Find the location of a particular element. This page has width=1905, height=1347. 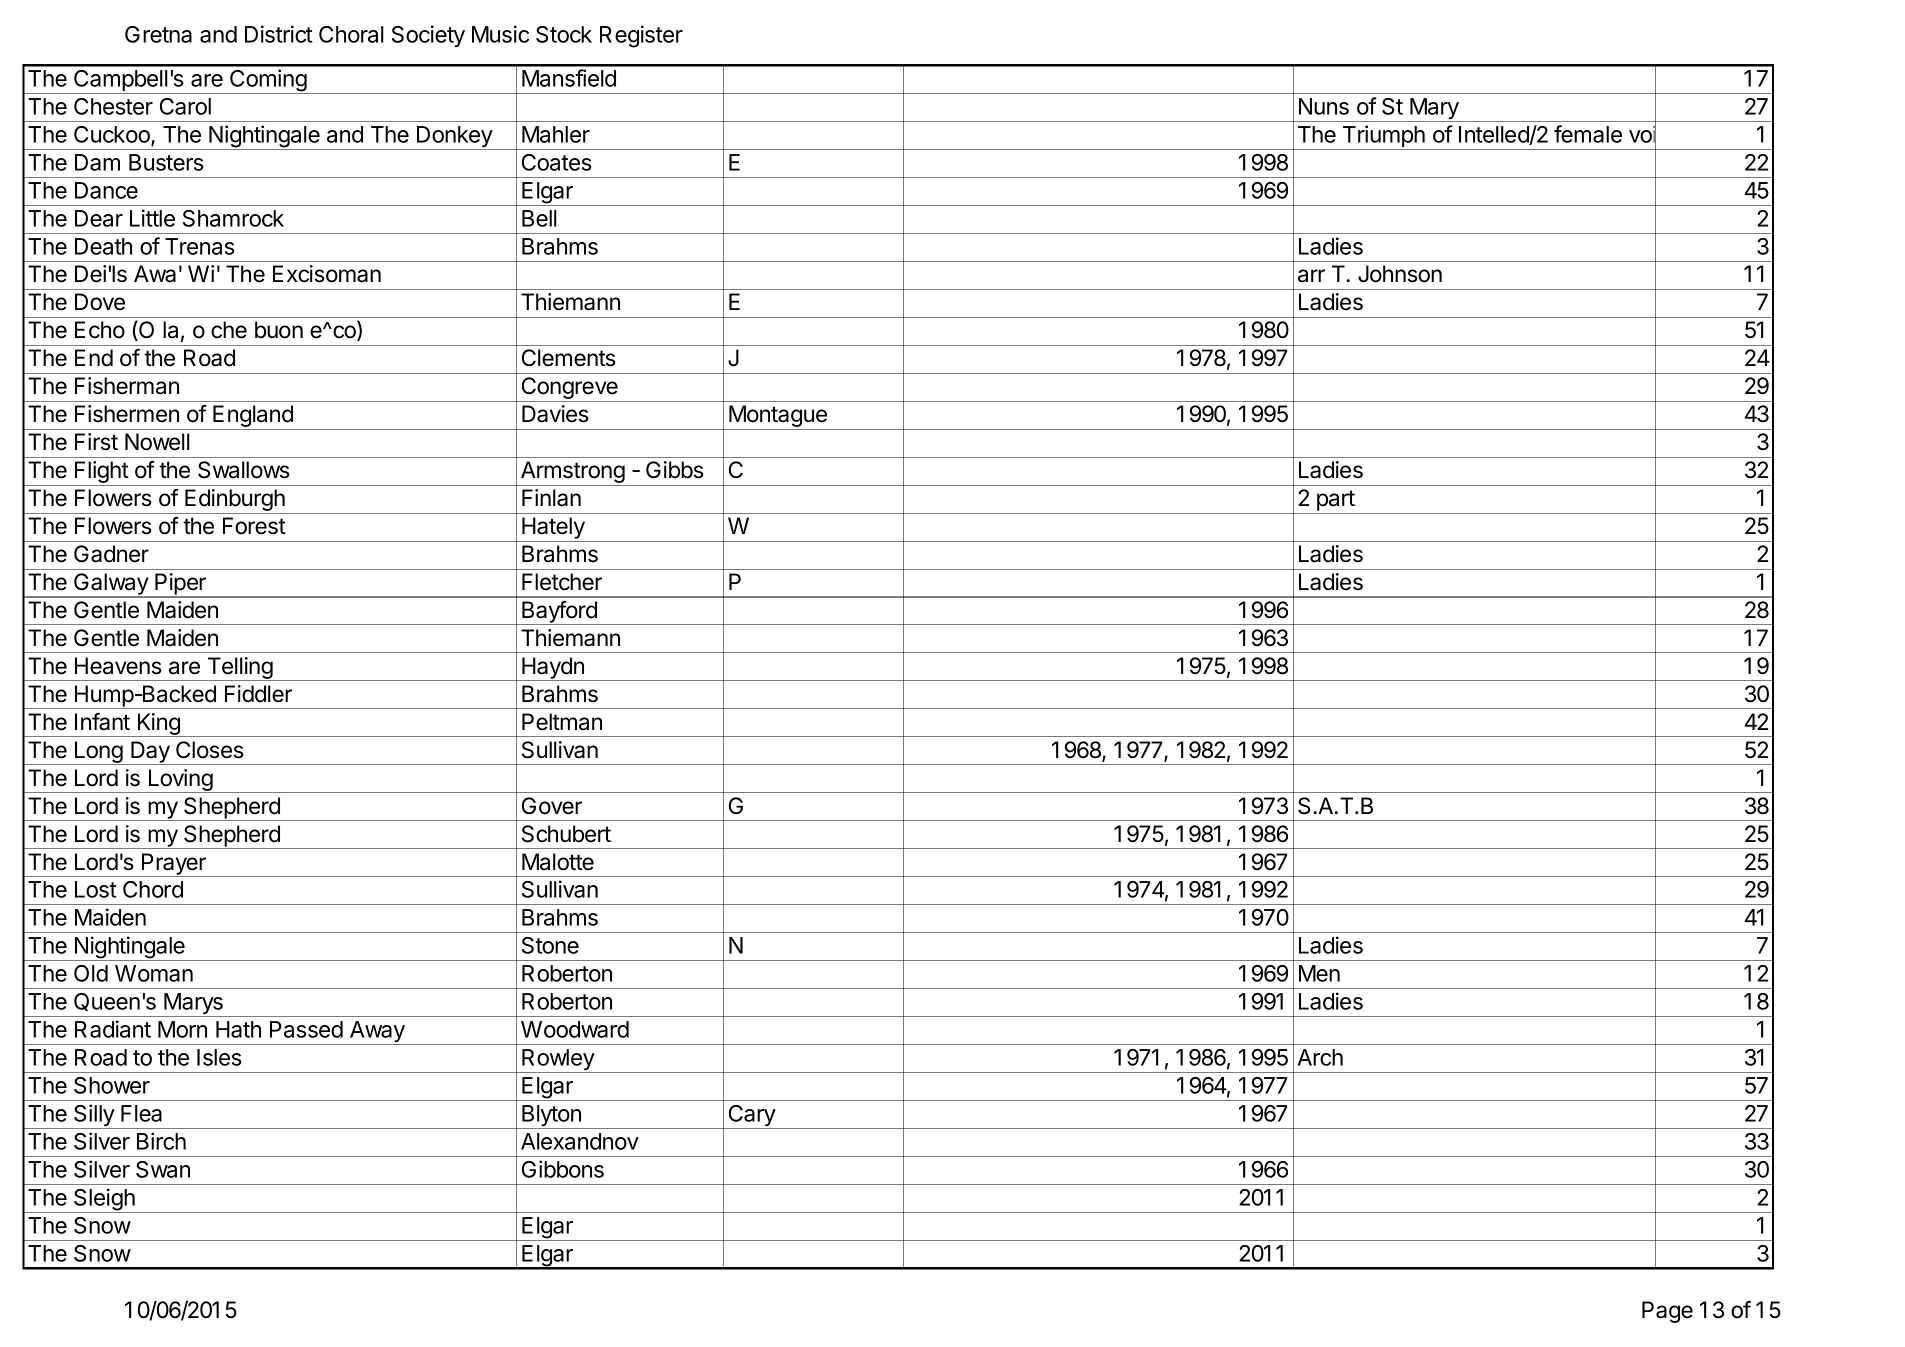

Haydn is located at coordinates (553, 669).
